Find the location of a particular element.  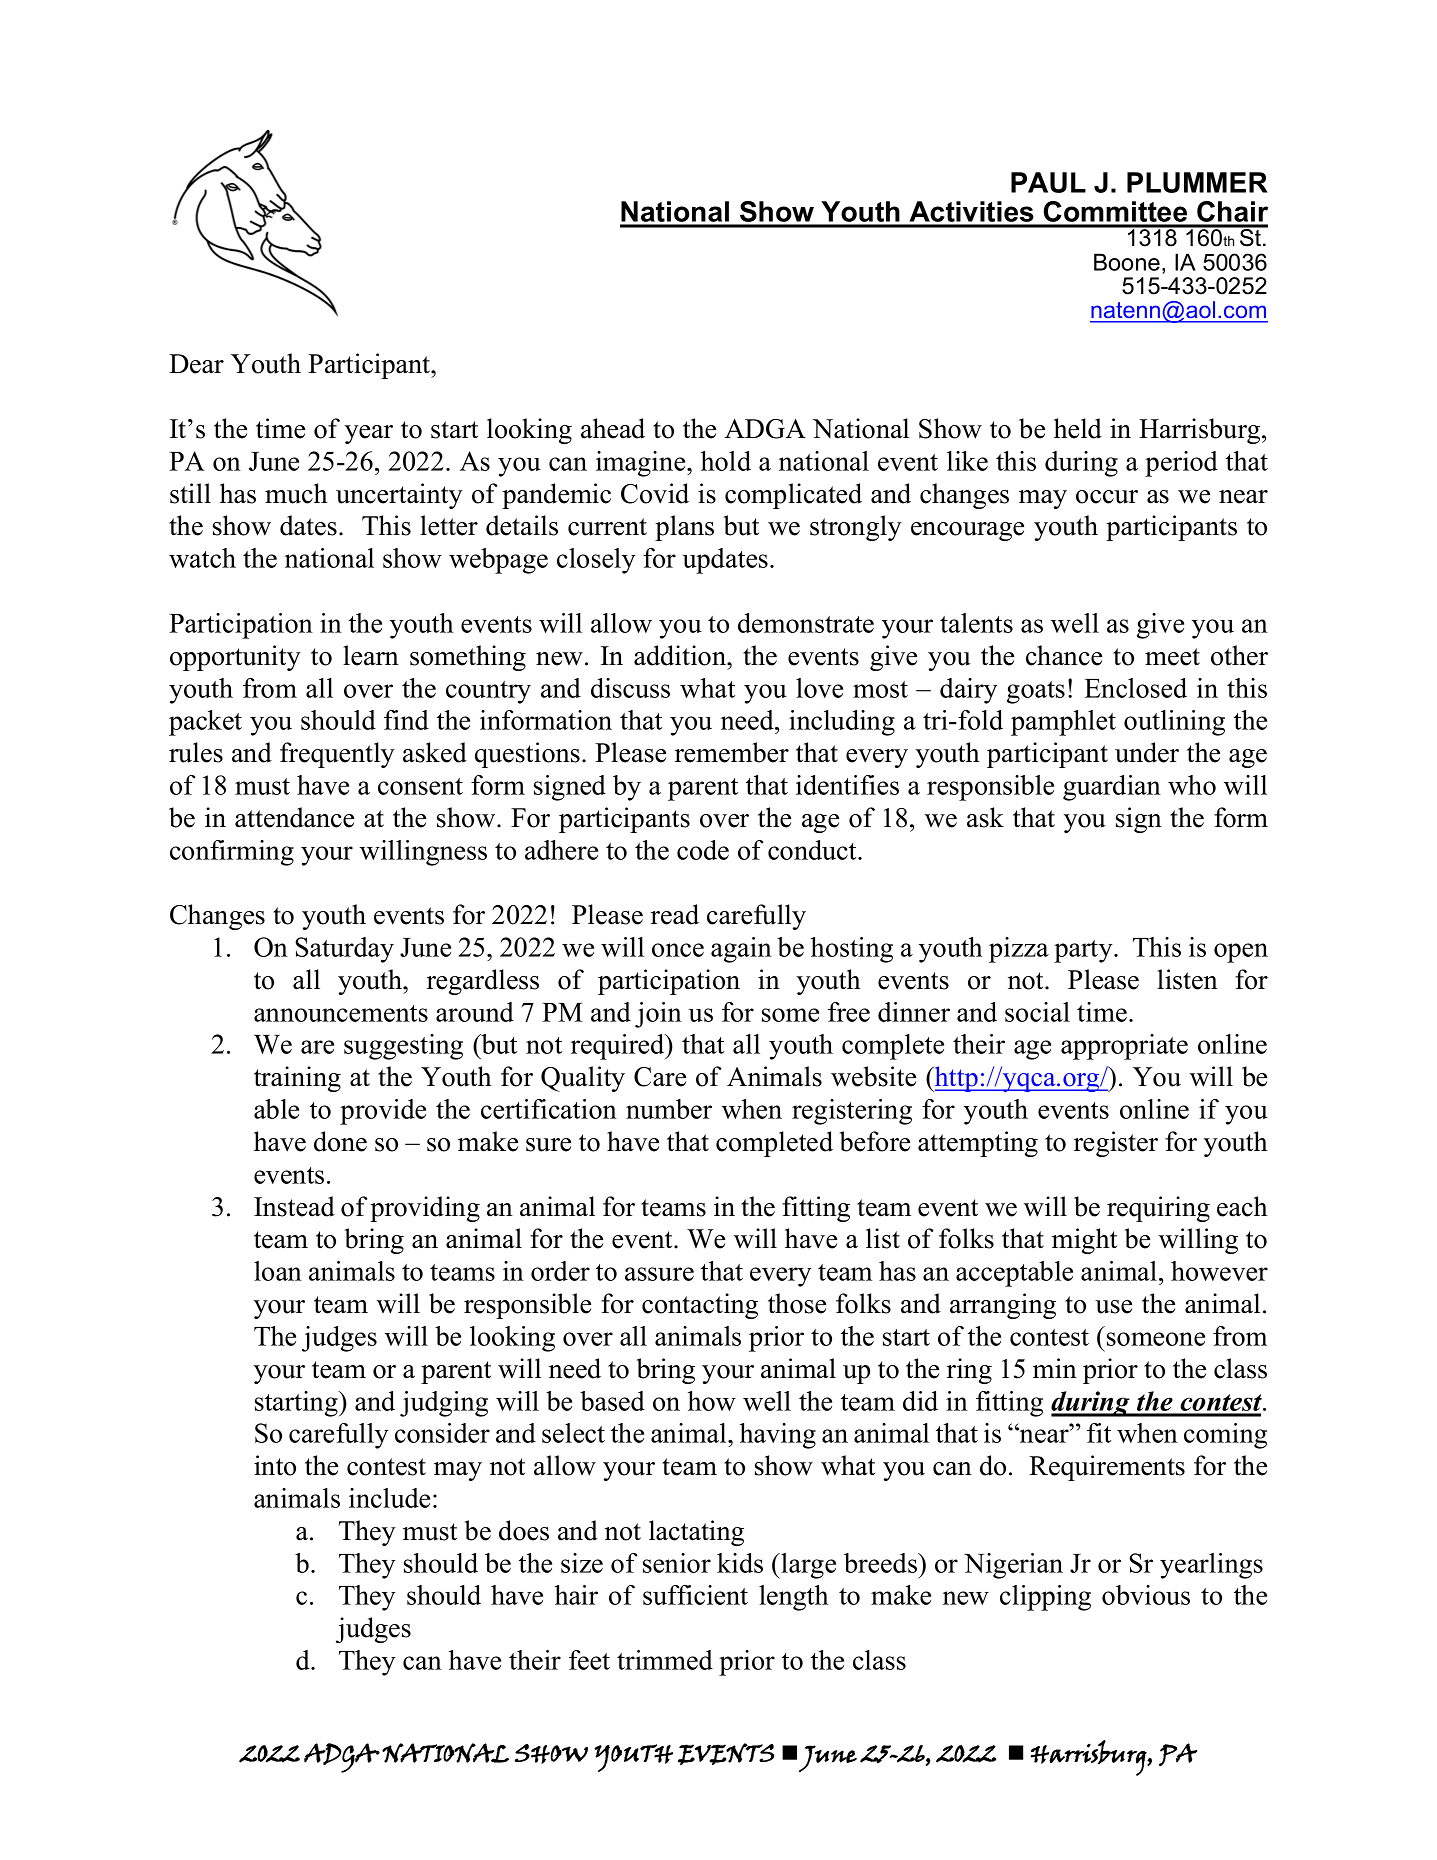

loan is located at coordinates (278, 1271).
